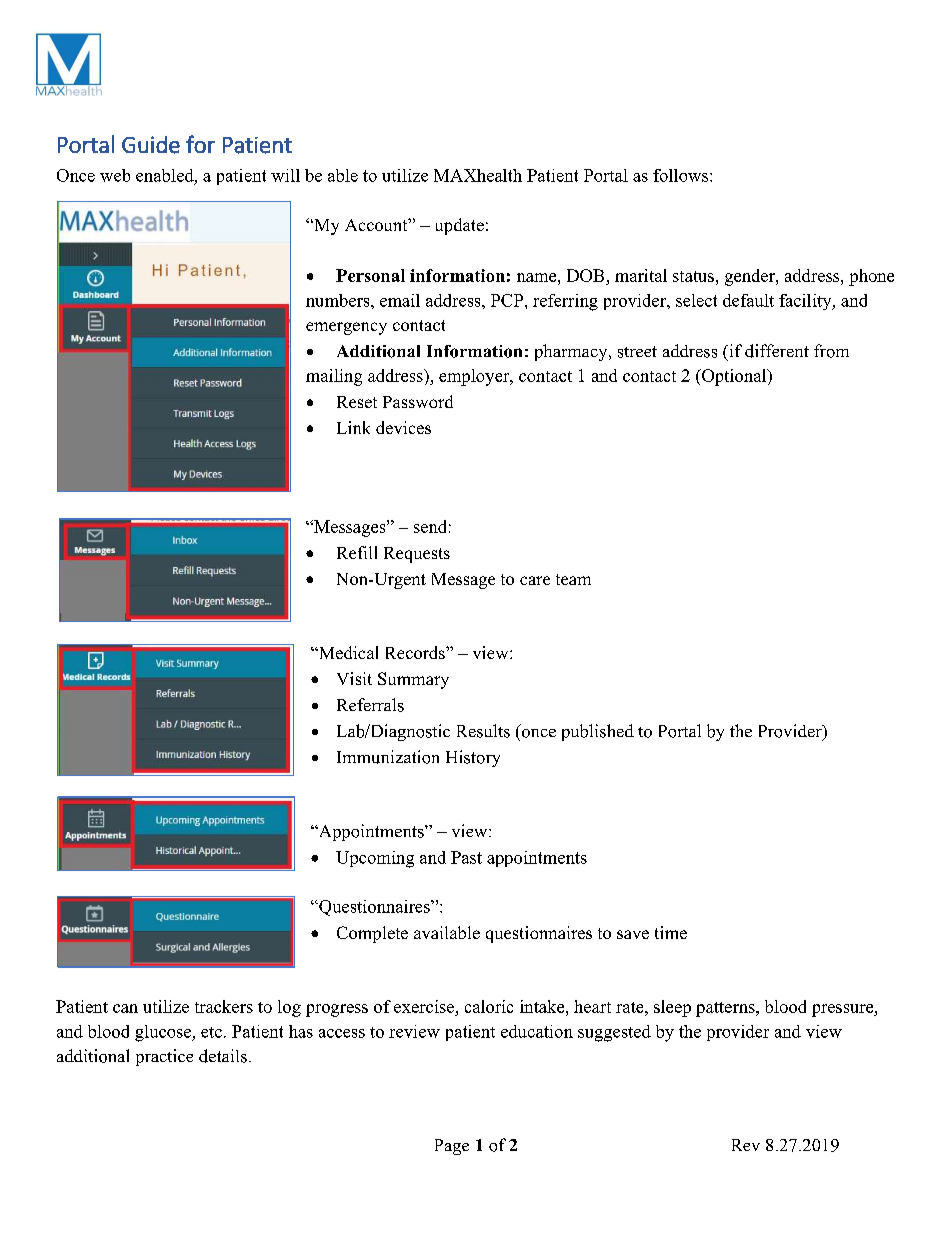  I want to click on Page, so click(452, 1147).
